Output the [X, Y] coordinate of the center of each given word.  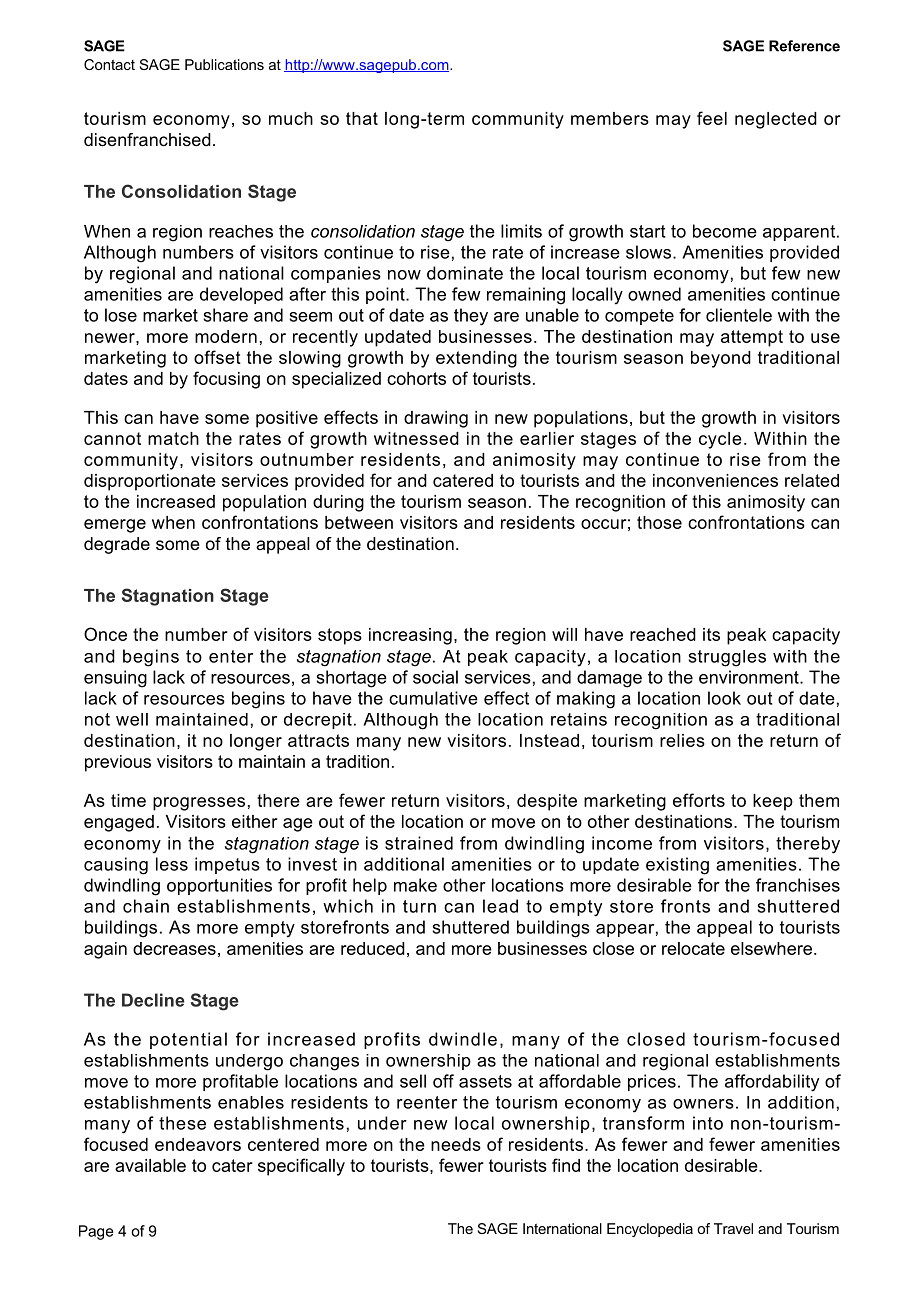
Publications [224, 64]
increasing [410, 636]
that [362, 118]
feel [712, 118]
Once [105, 634]
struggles [727, 658]
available [150, 1165]
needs [456, 1144]
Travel [733, 1228]
